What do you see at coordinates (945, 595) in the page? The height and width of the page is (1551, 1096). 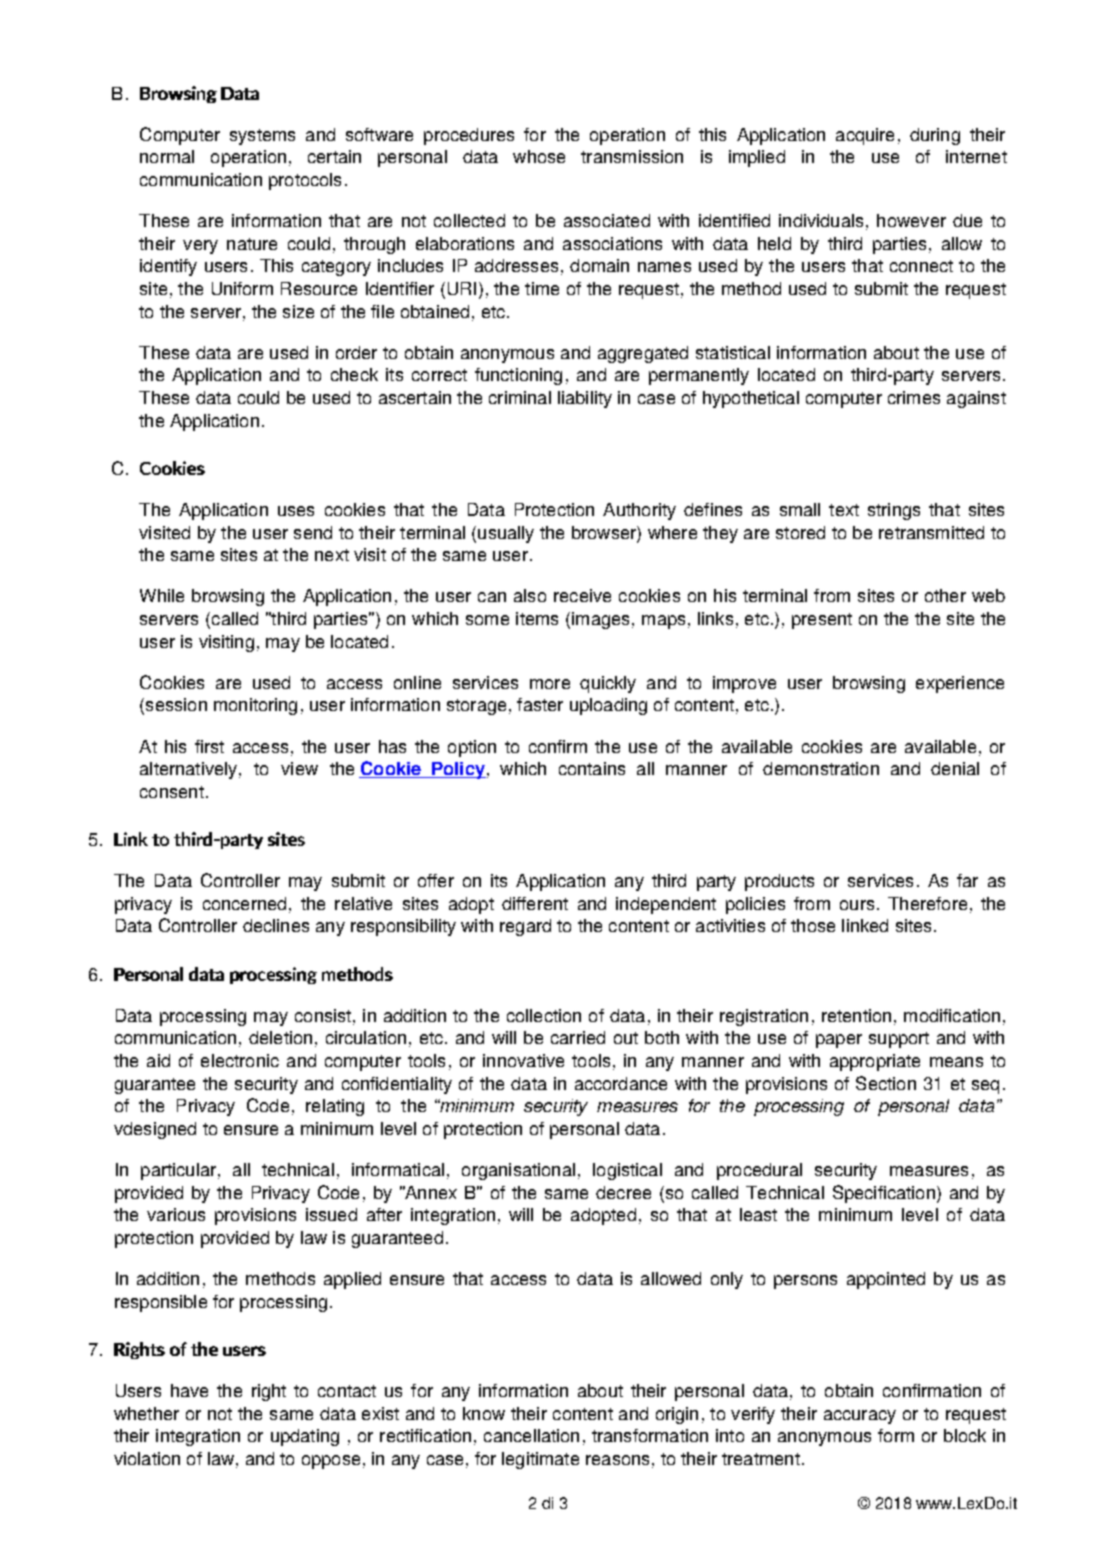 I see `other` at bounding box center [945, 595].
